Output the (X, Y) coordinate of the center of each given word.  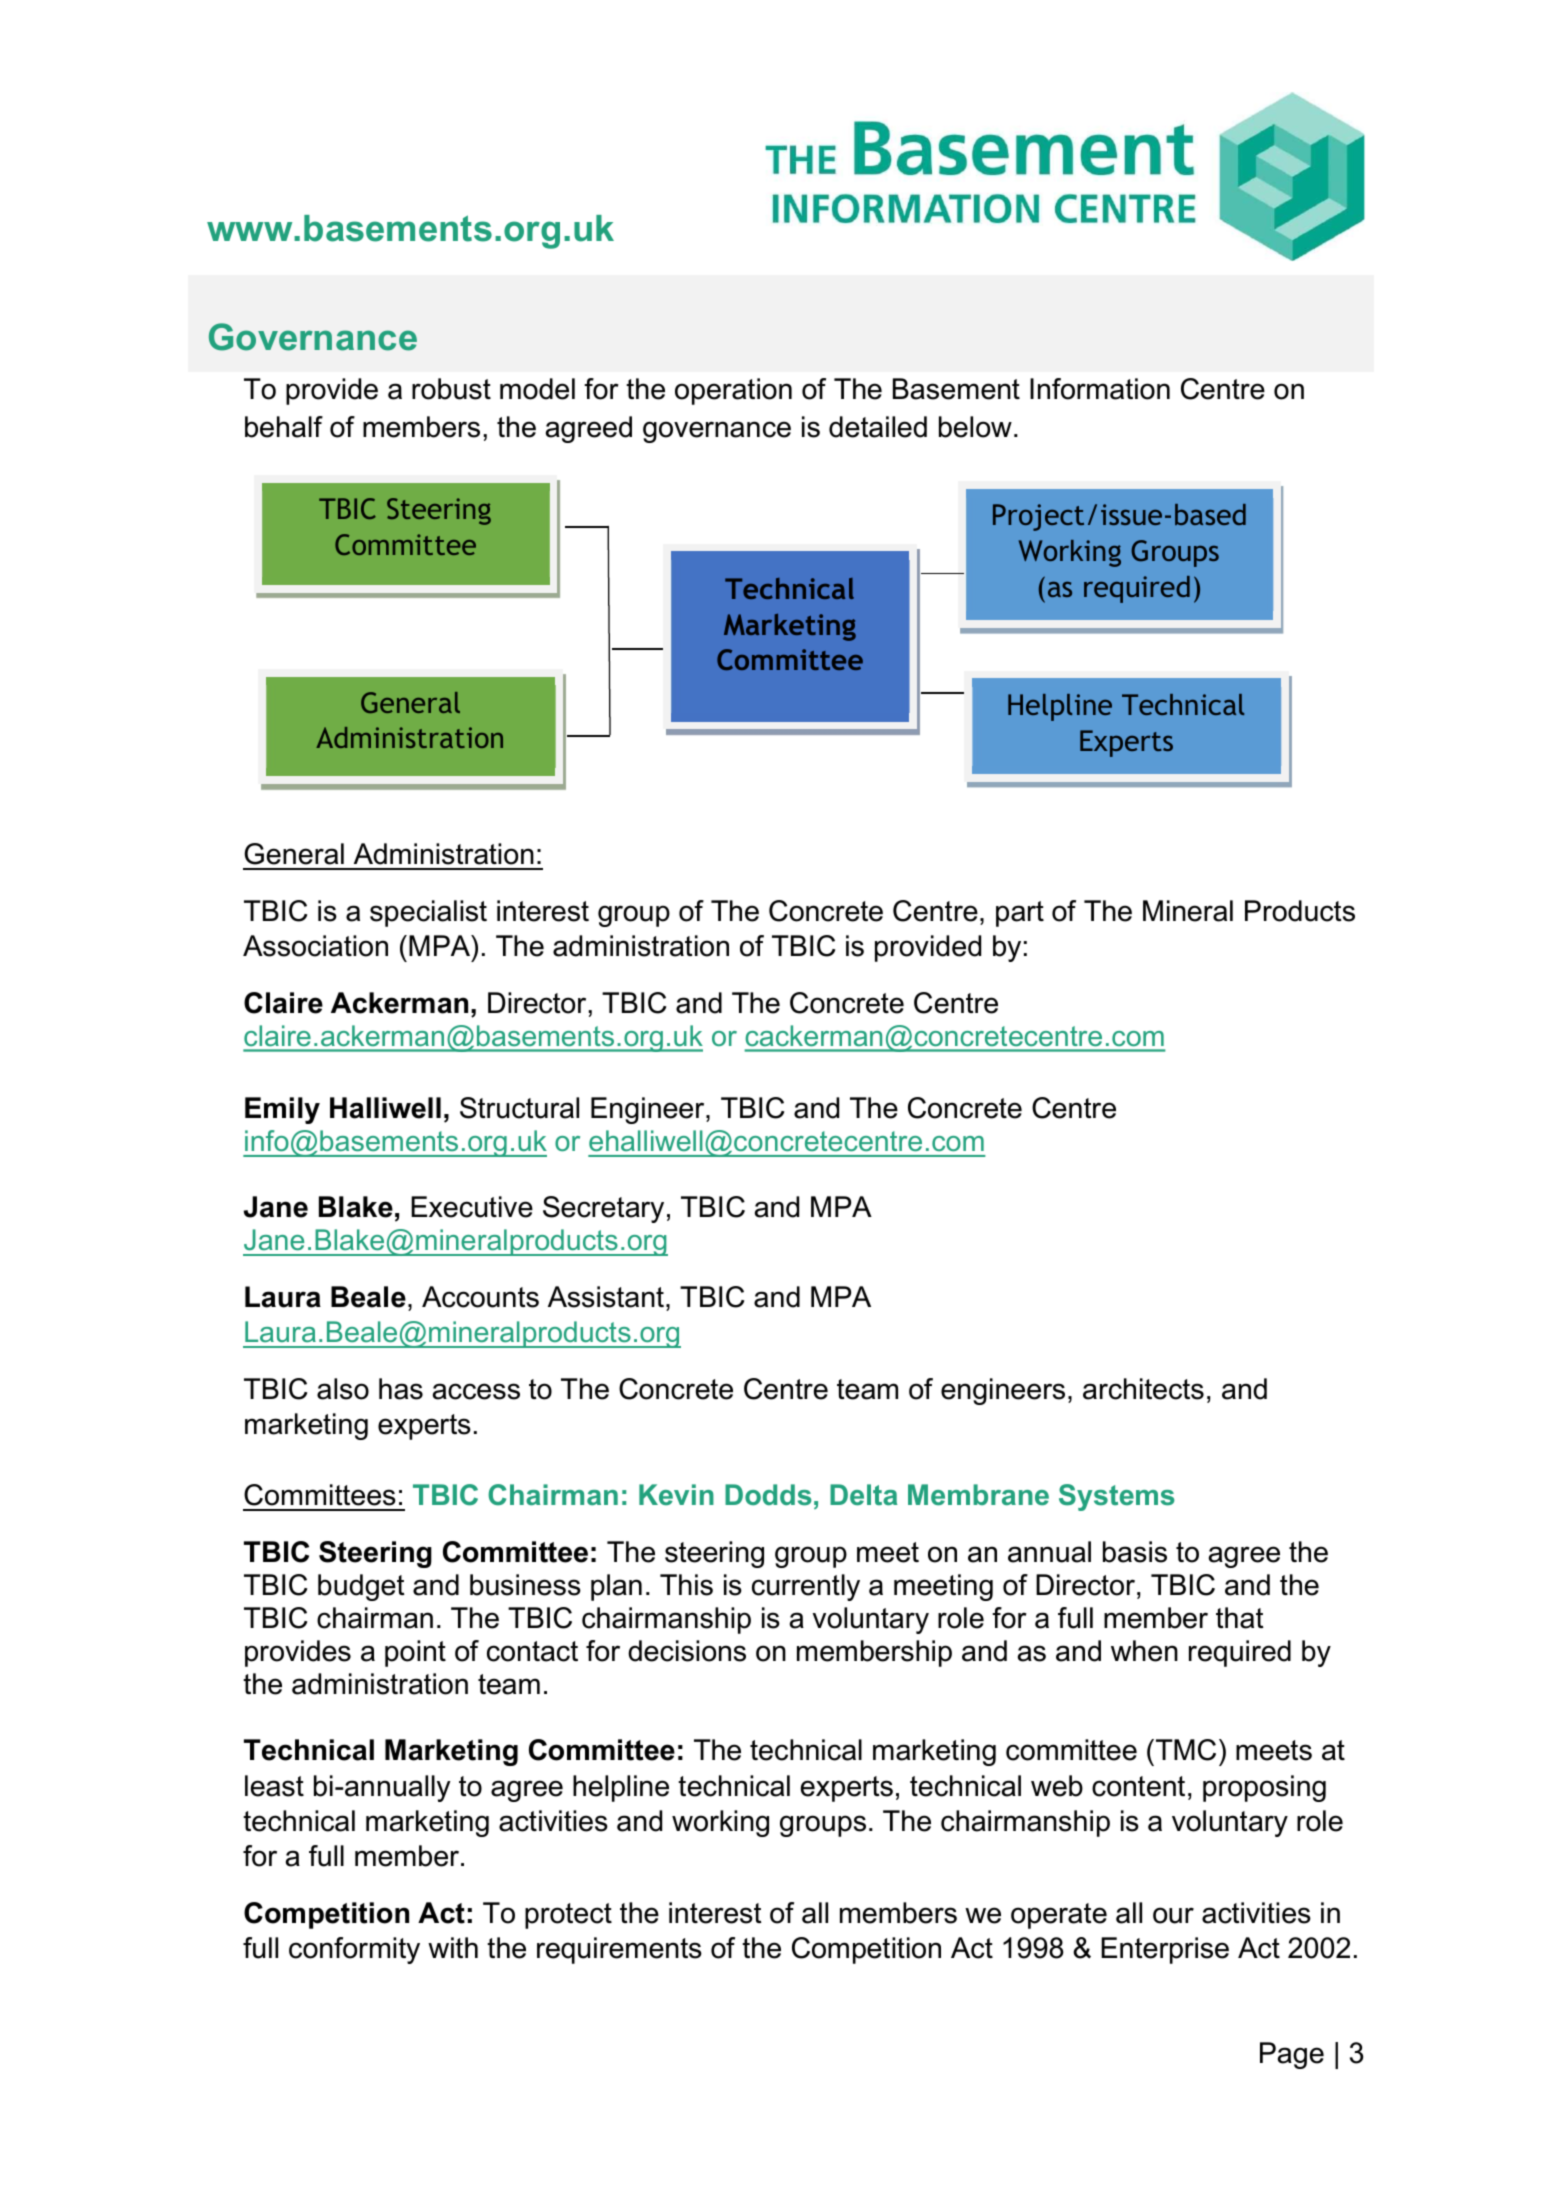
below (975, 427)
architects (1143, 1389)
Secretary (603, 1209)
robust (451, 389)
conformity (354, 1950)
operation (733, 391)
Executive (472, 1207)
